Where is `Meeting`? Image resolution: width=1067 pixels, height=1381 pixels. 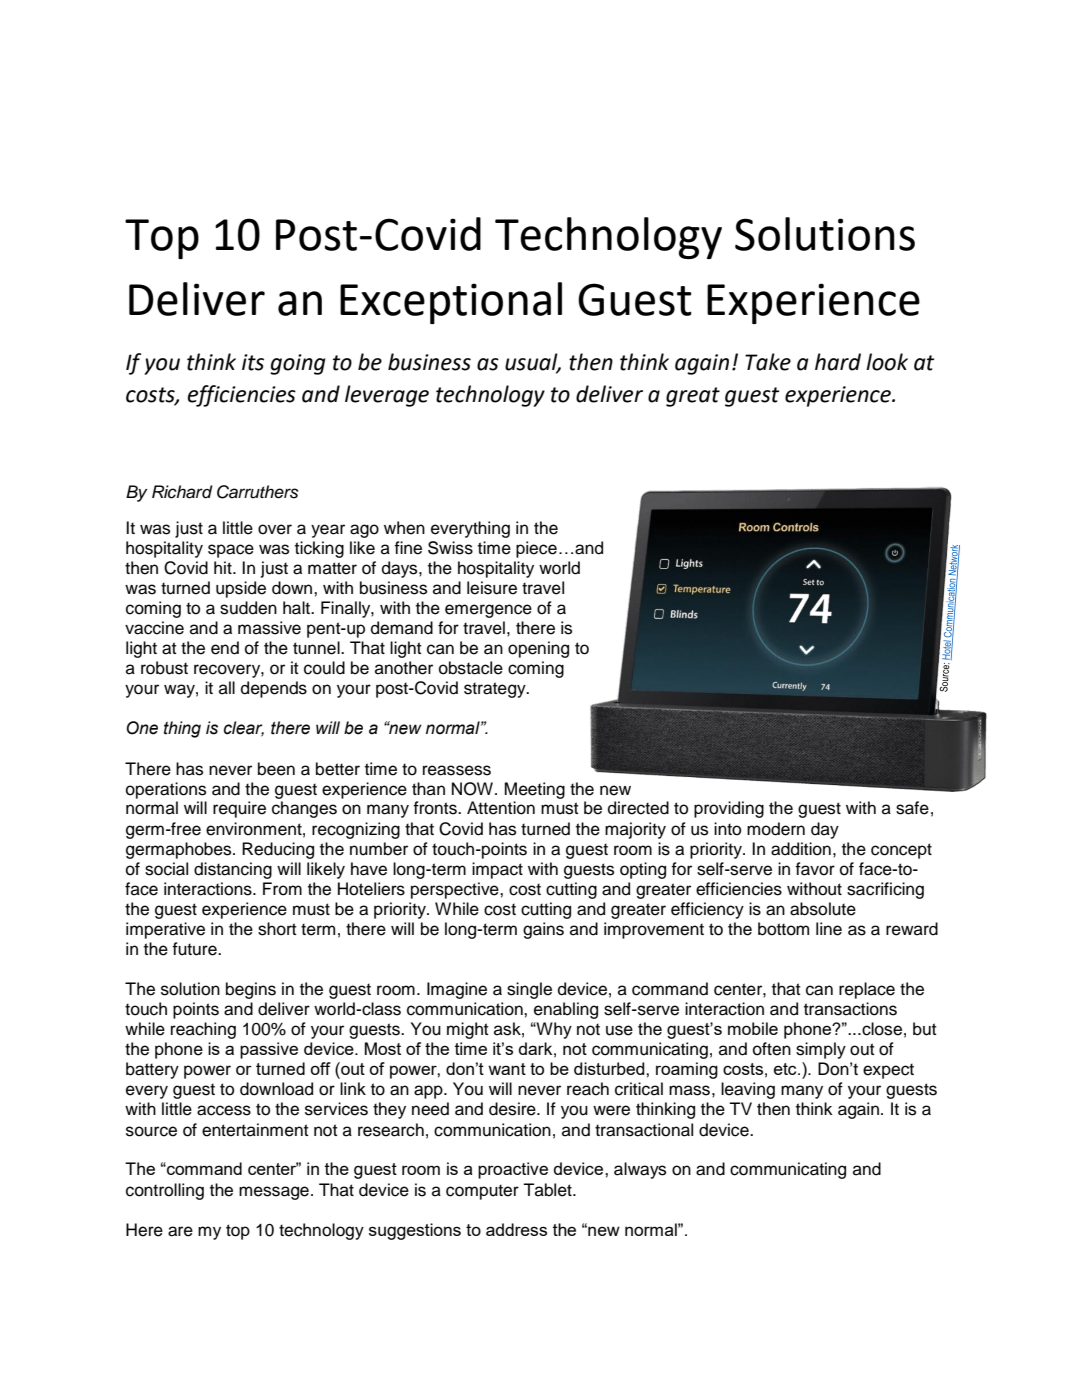 Meeting is located at coordinates (535, 790).
